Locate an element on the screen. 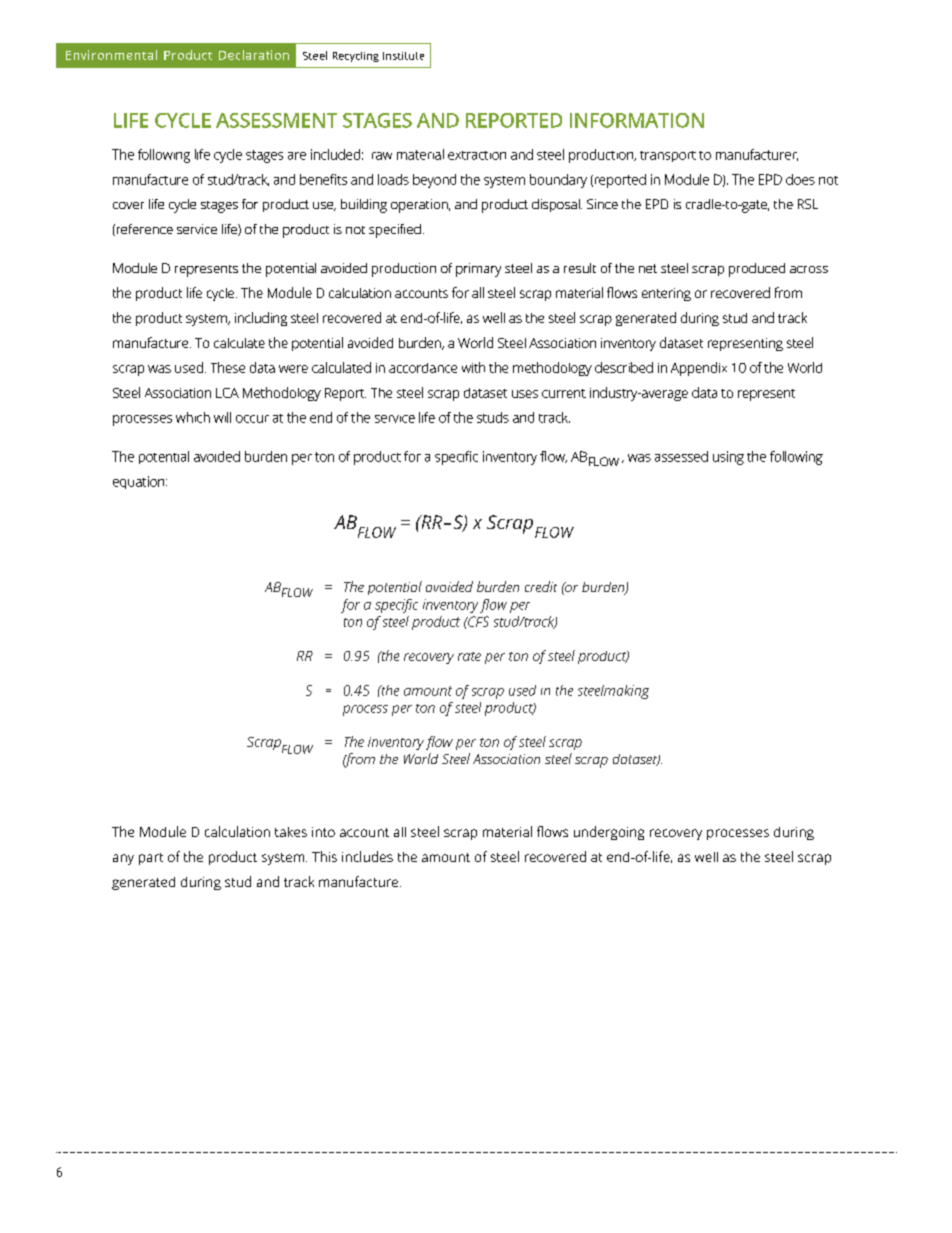  undergoing is located at coordinates (609, 833).
